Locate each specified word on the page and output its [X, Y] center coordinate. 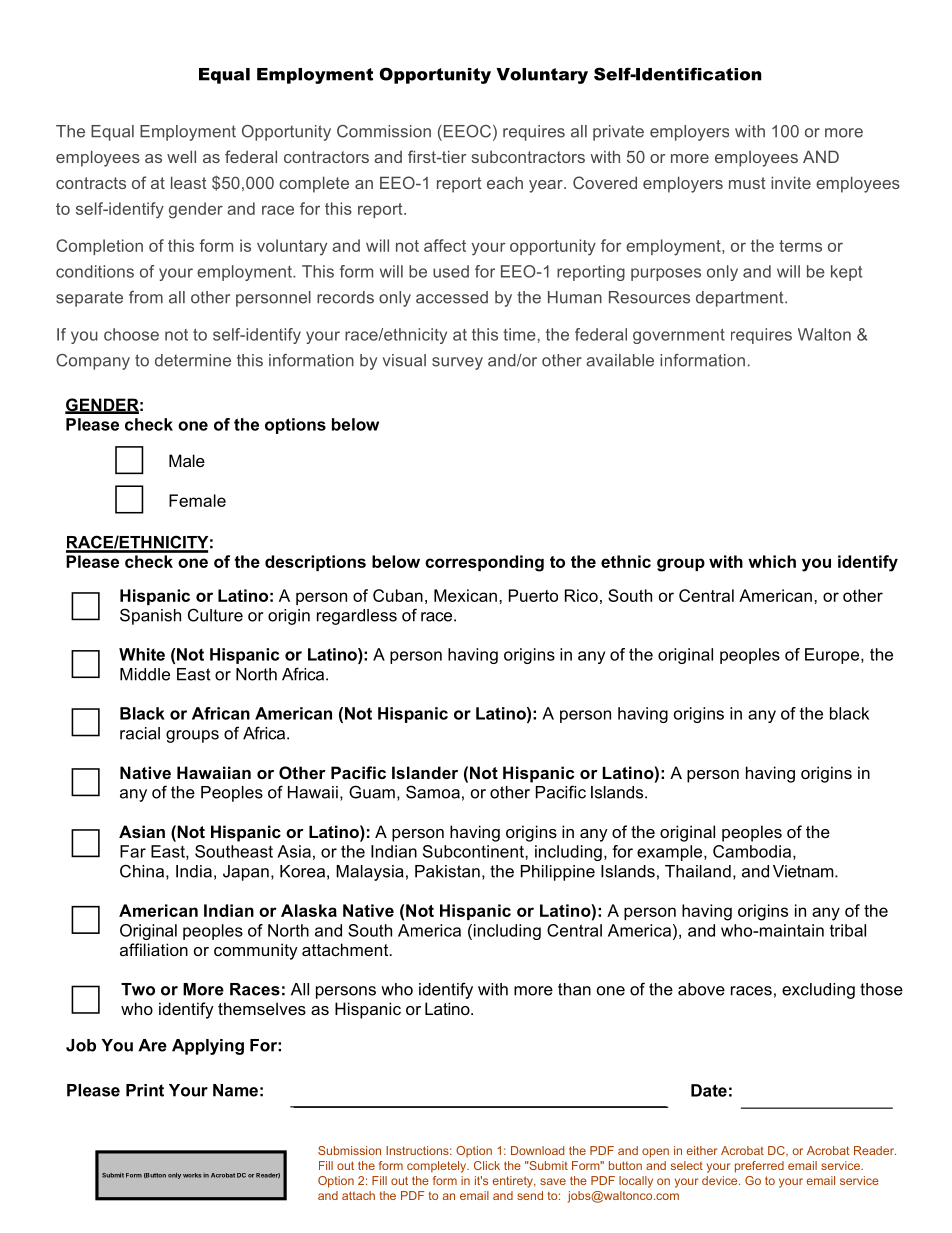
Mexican [465, 595]
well [181, 156]
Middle [145, 674]
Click [487, 1165]
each [505, 182]
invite [791, 182]
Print [145, 1090]
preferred [759, 1167]
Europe [833, 656]
